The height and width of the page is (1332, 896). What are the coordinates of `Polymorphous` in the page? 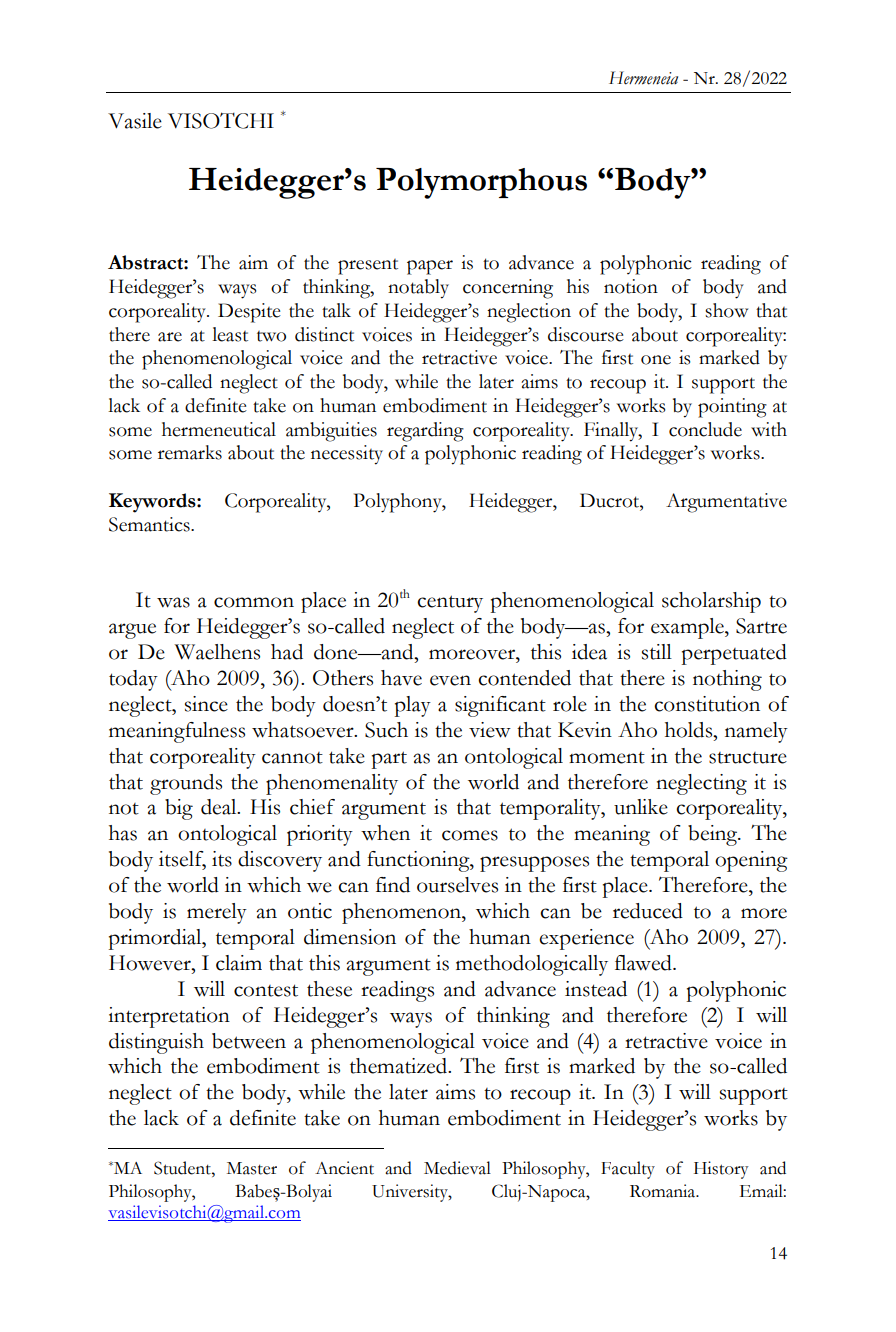 It's located at (481, 183).
